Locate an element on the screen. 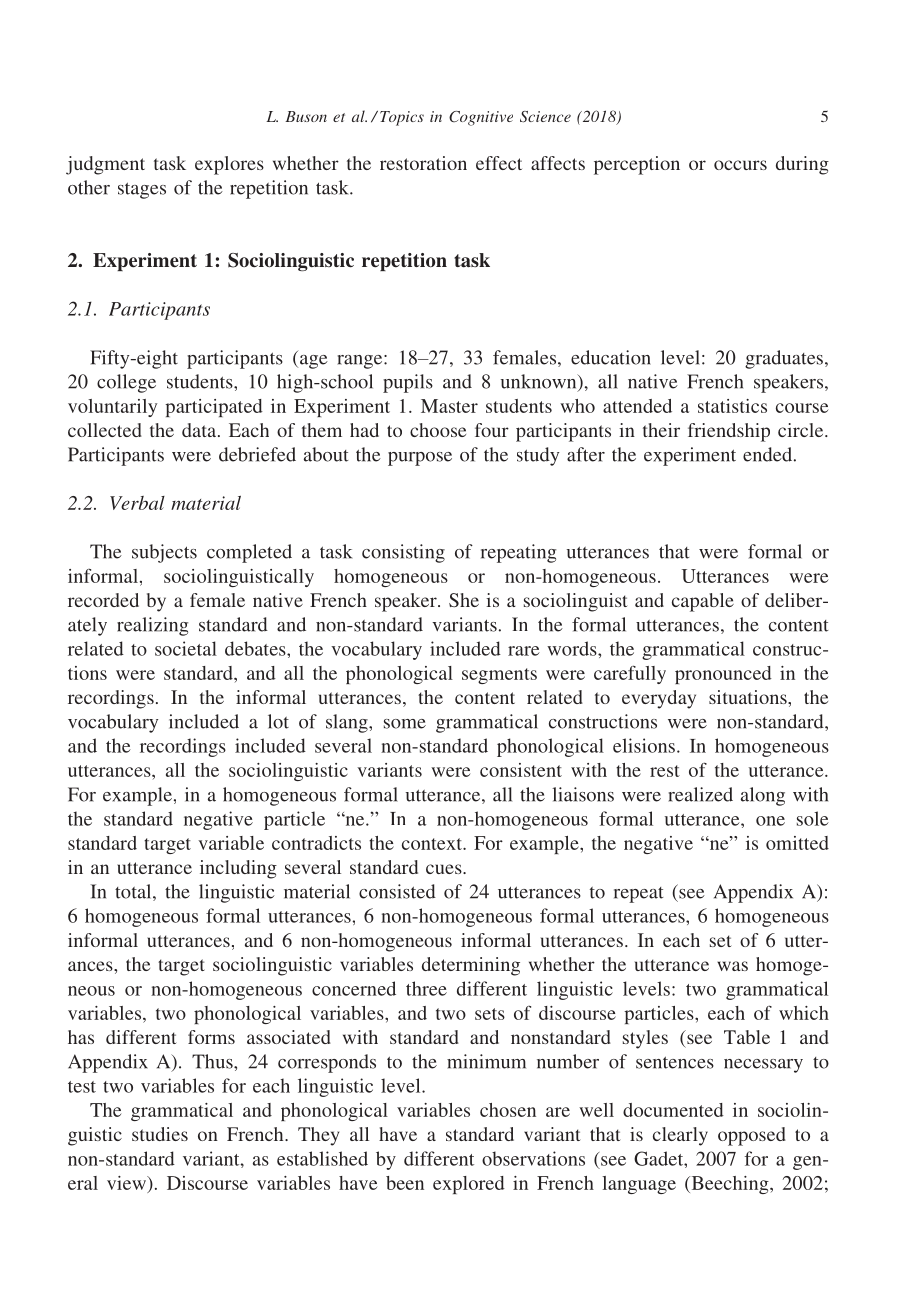 The height and width of the screenshot is (1316, 911). test is located at coordinates (82, 1087).
